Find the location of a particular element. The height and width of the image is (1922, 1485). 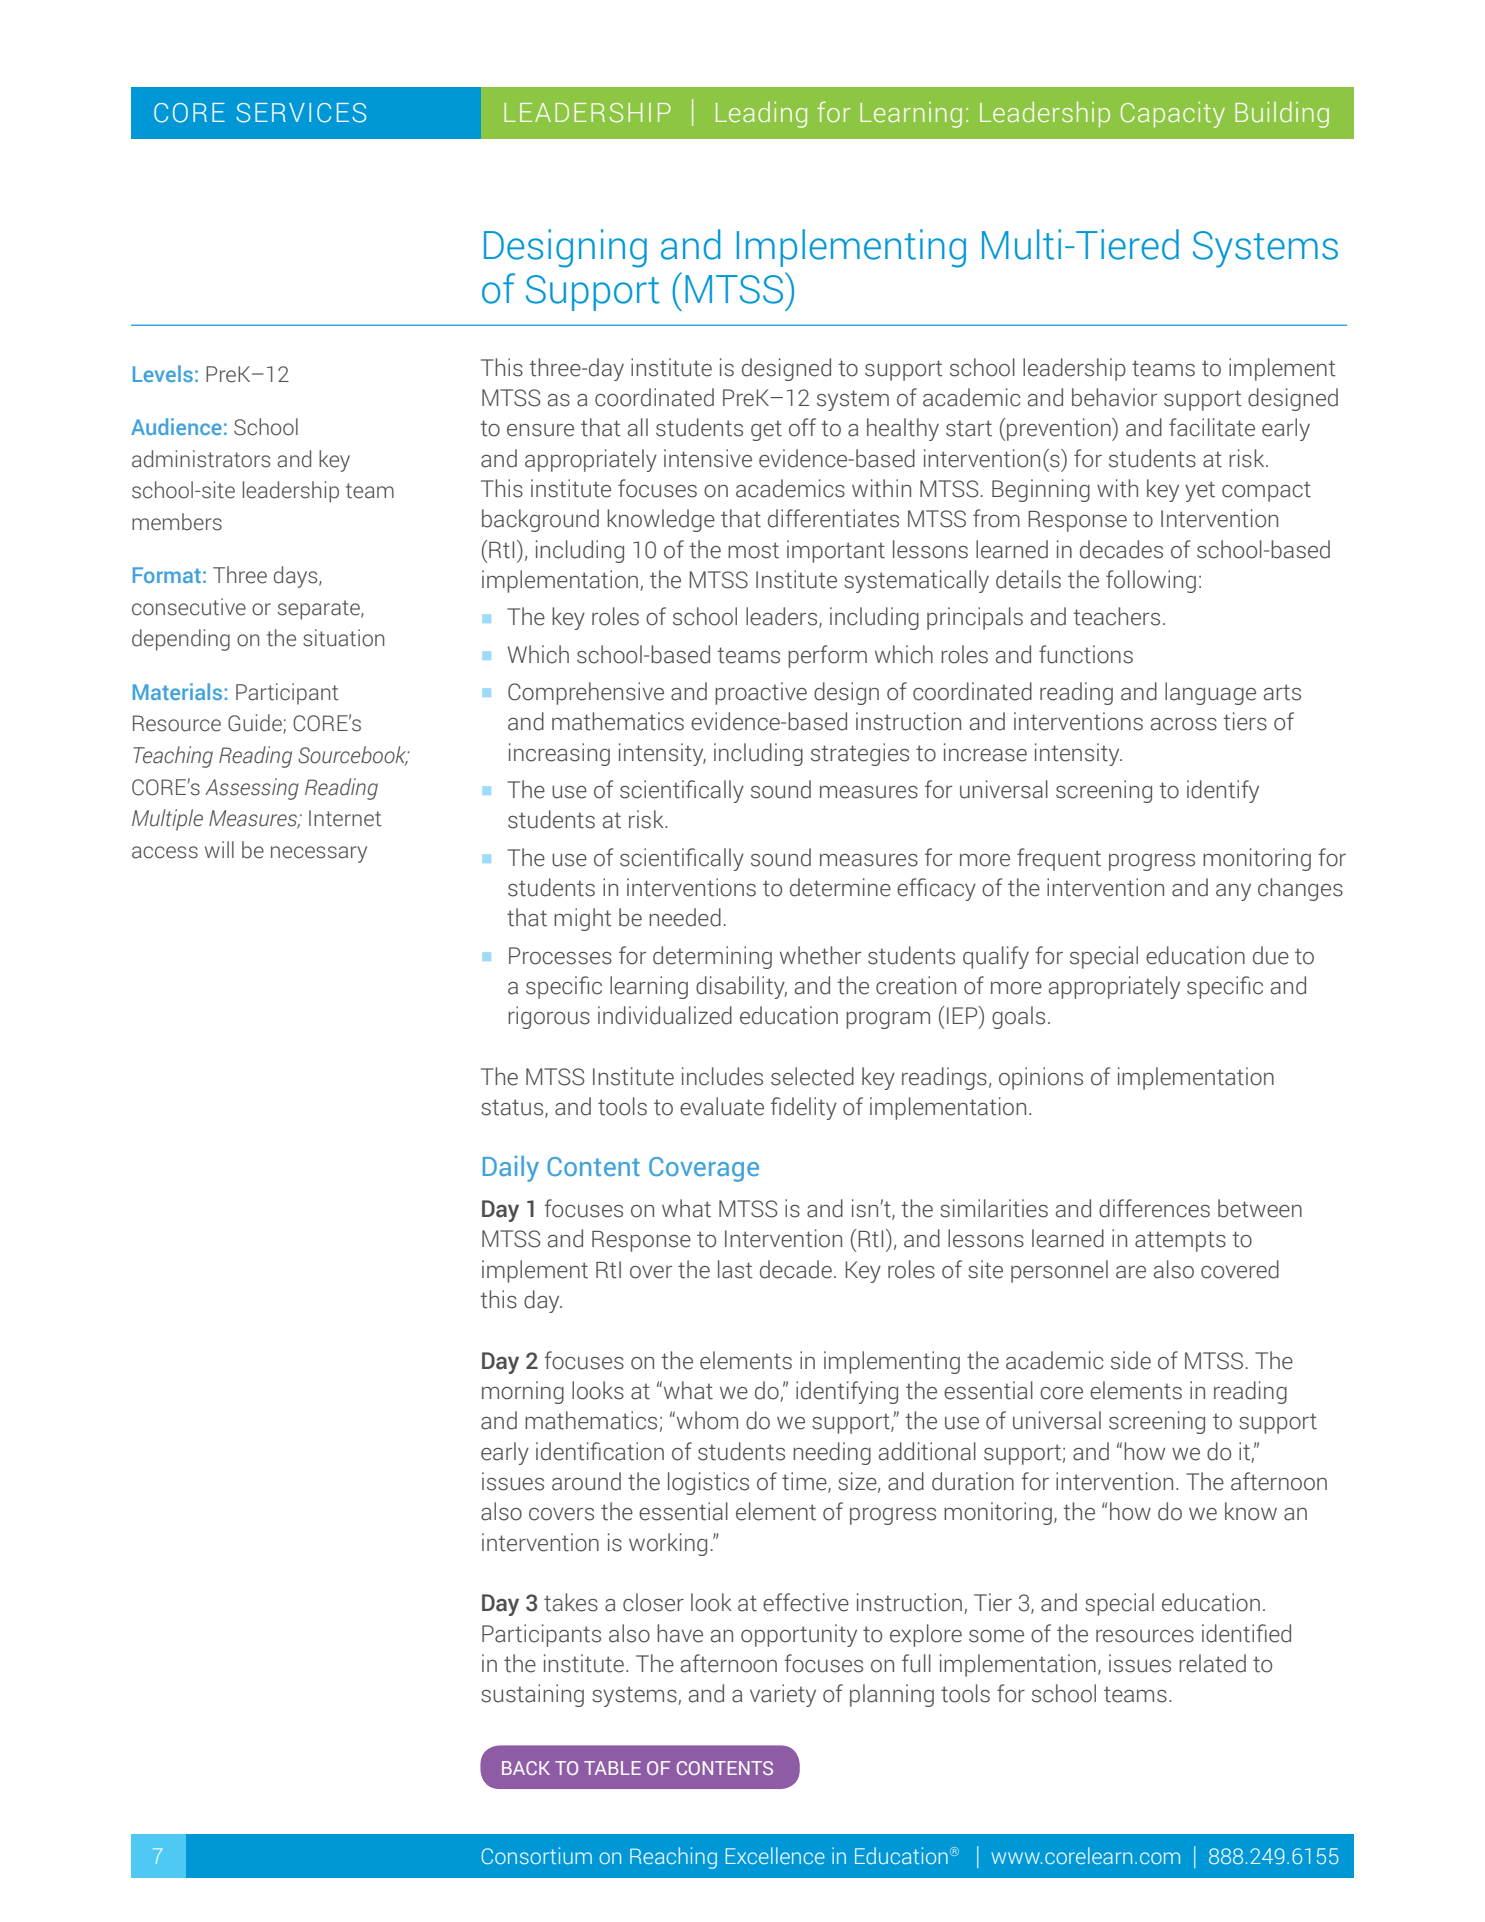

necessary is located at coordinates (319, 854).
